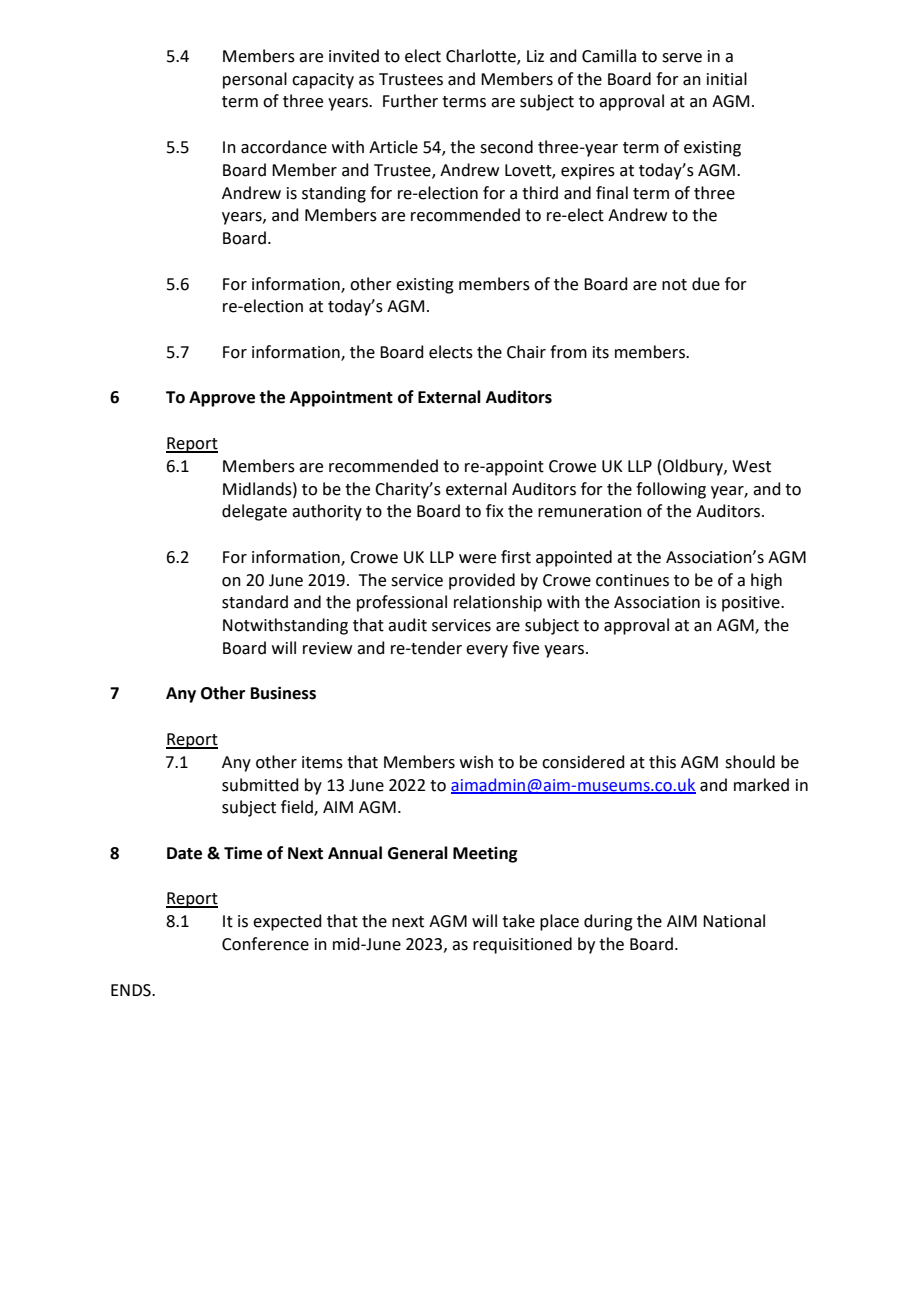 The height and width of the screenshot is (1309, 924). I want to click on requisitioned, so click(522, 945).
